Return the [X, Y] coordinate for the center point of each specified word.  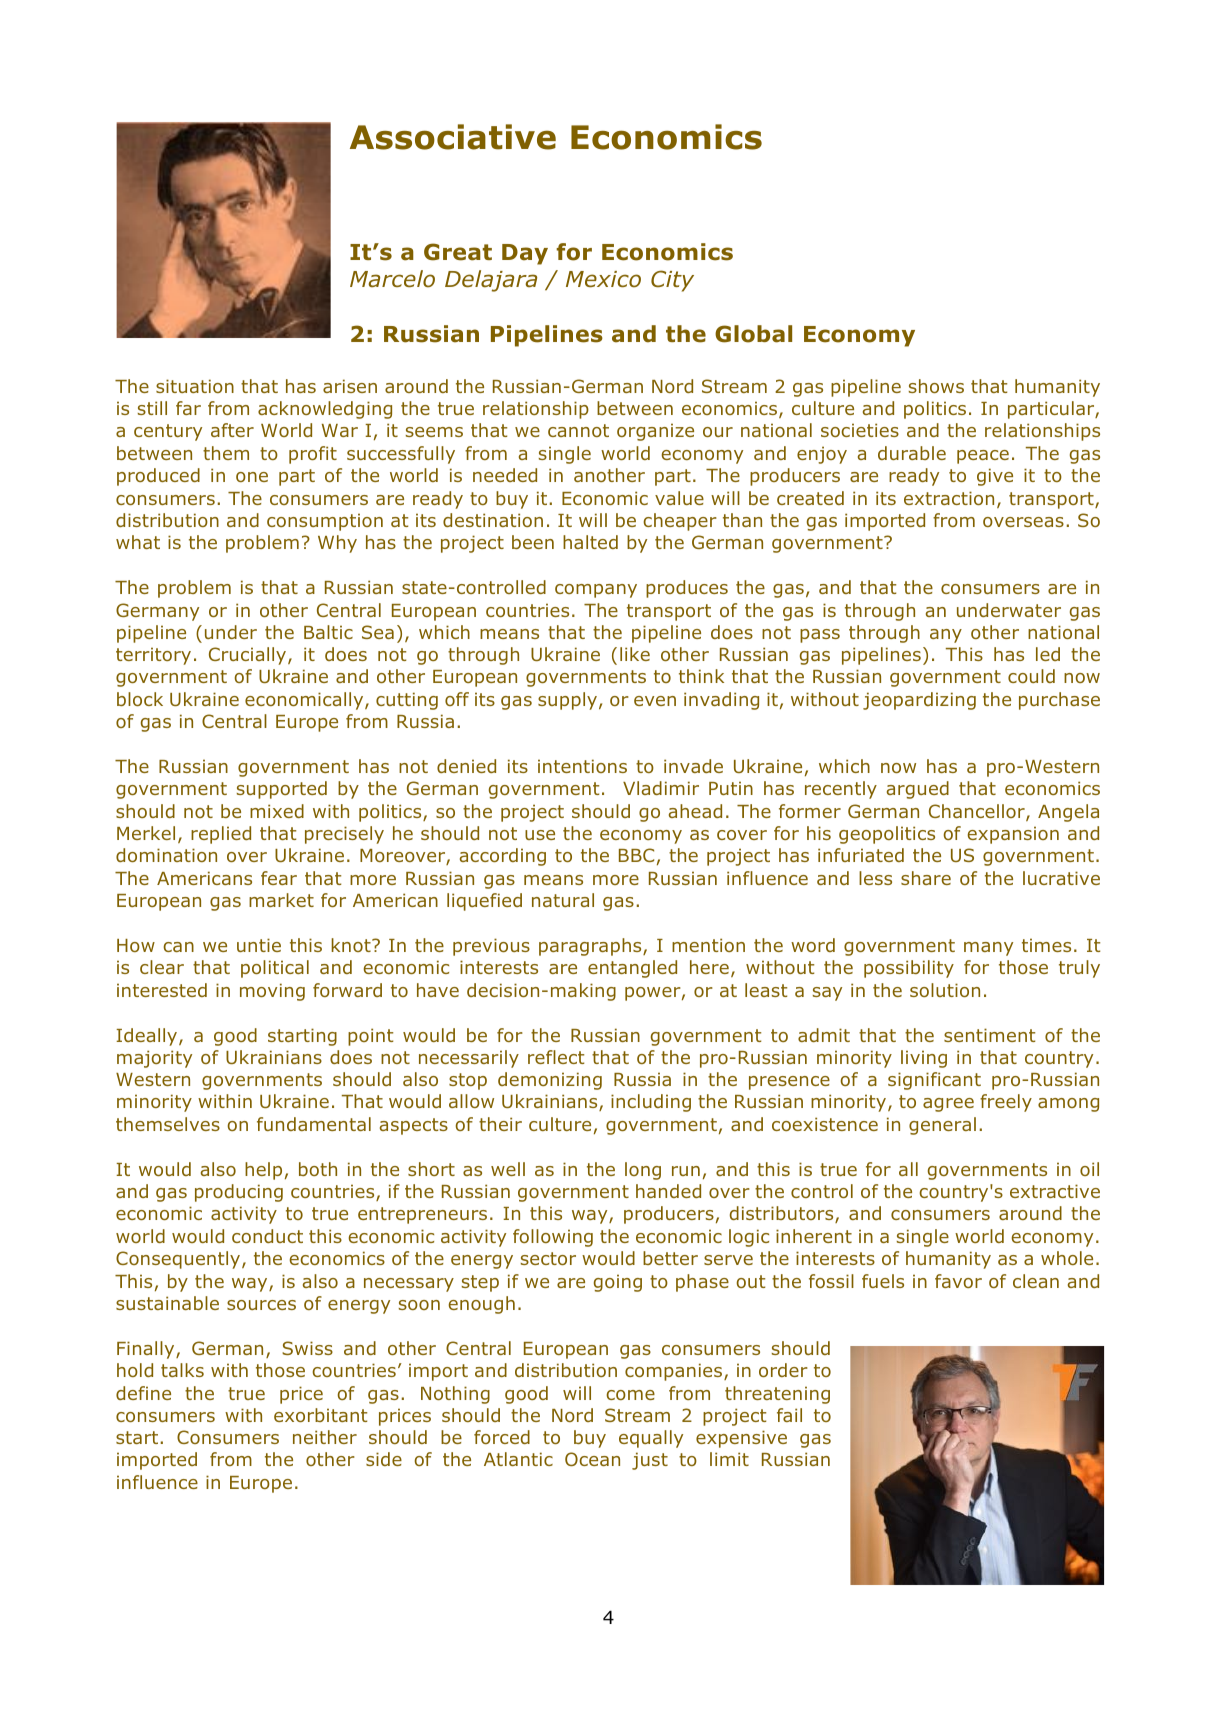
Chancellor [978, 812]
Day [525, 254]
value [679, 498]
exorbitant [320, 1415]
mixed [277, 811]
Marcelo [392, 279]
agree [948, 1105]
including [651, 1103]
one [252, 477]
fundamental [314, 1124]
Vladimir [661, 788]
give [995, 477]
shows [936, 386]
